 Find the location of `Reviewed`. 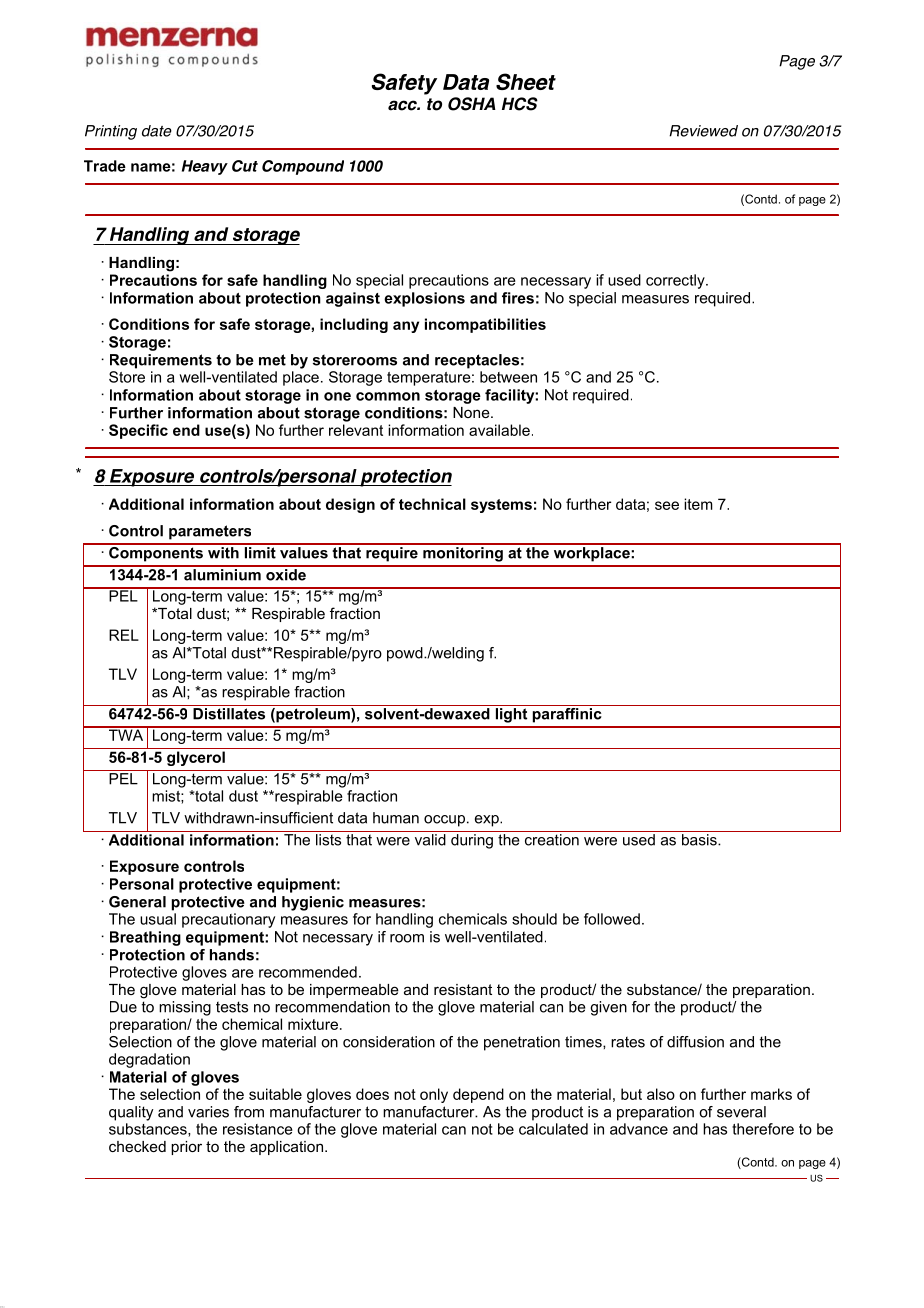

Reviewed is located at coordinates (703, 131).
